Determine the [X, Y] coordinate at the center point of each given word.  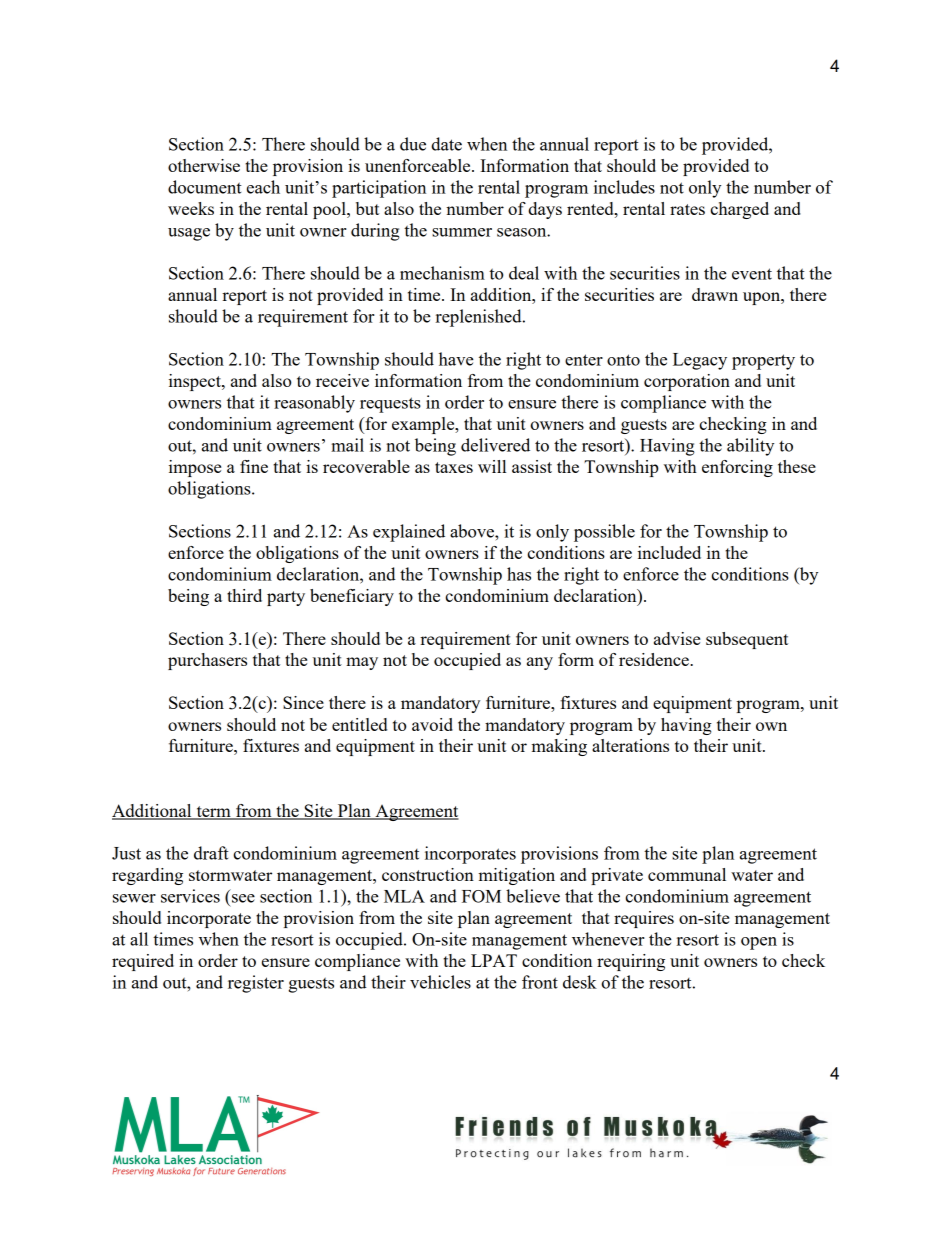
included [669, 552]
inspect [196, 382]
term [213, 812]
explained [409, 533]
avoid [432, 724]
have [456, 359]
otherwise [204, 165]
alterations [630, 745]
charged [739, 210]
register [256, 984]
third [244, 595]
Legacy [700, 361]
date [446, 144]
